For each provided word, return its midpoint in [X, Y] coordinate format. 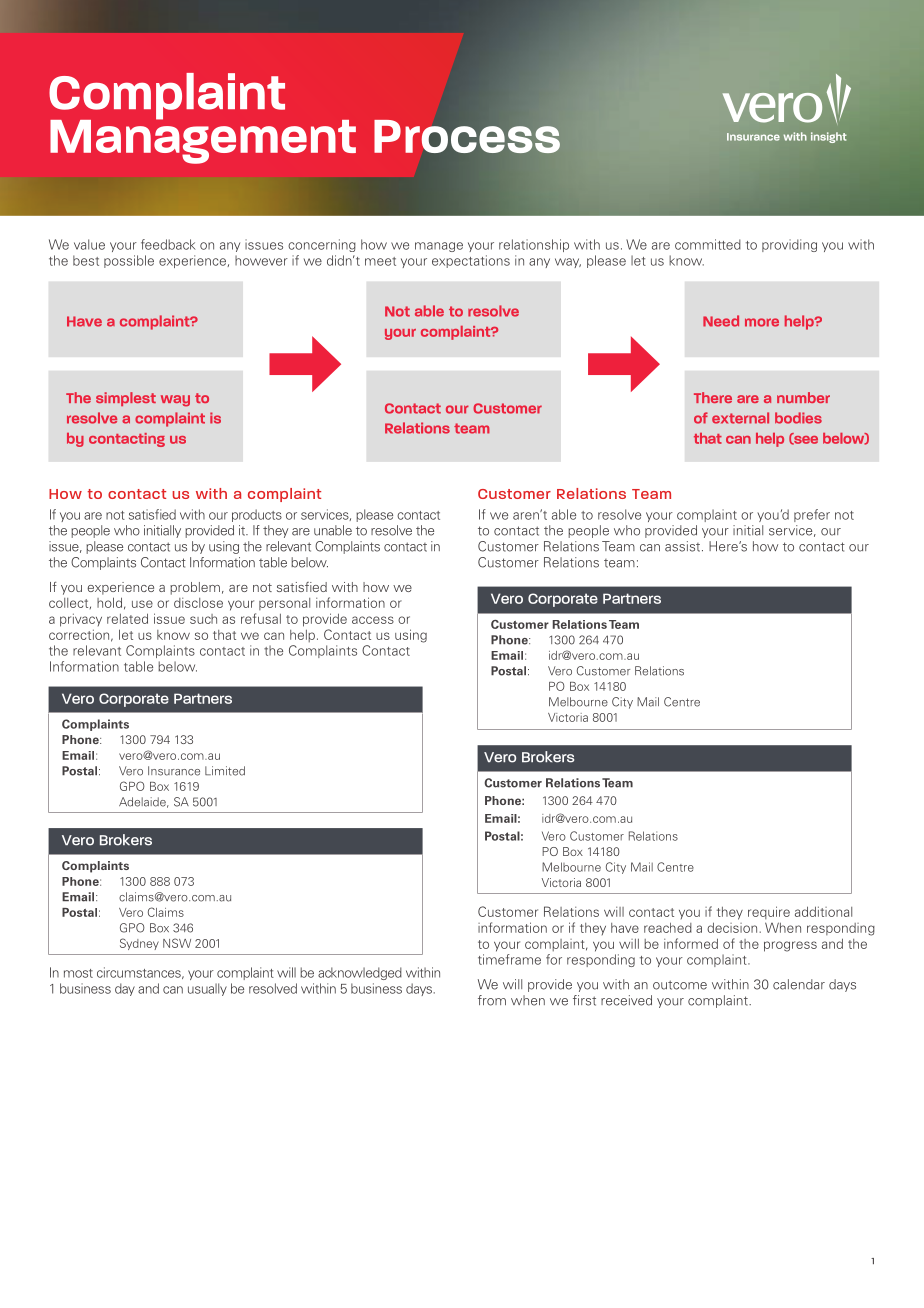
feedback [168, 244]
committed [708, 244]
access [373, 620]
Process [467, 136]
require [769, 912]
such [203, 619]
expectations [471, 261]
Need [721, 321]
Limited [225, 771]
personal [284, 604]
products [257, 515]
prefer [812, 515]
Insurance [174, 771]
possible [129, 261]
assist [684, 546]
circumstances [140, 973]
